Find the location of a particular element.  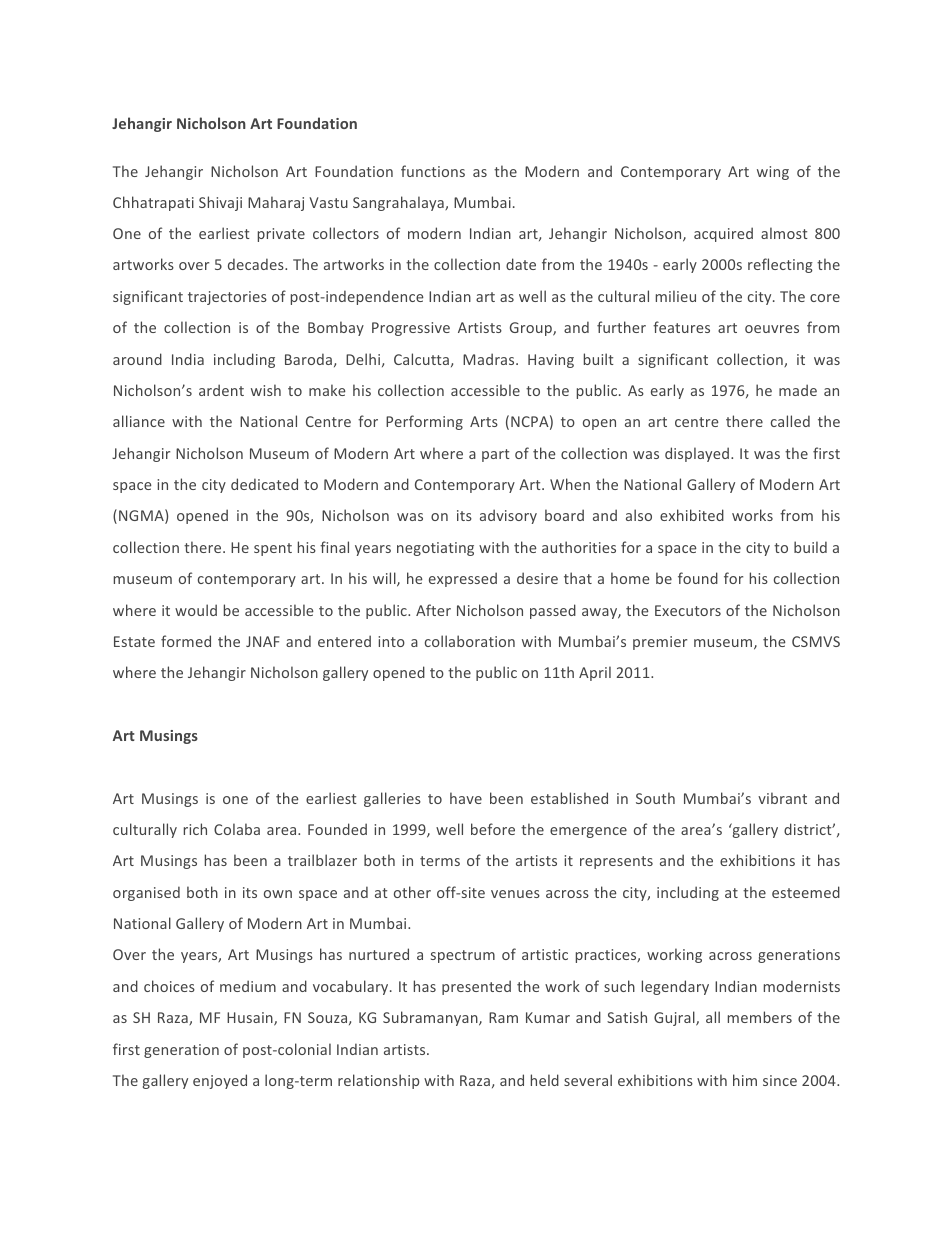

wing is located at coordinates (773, 173).
